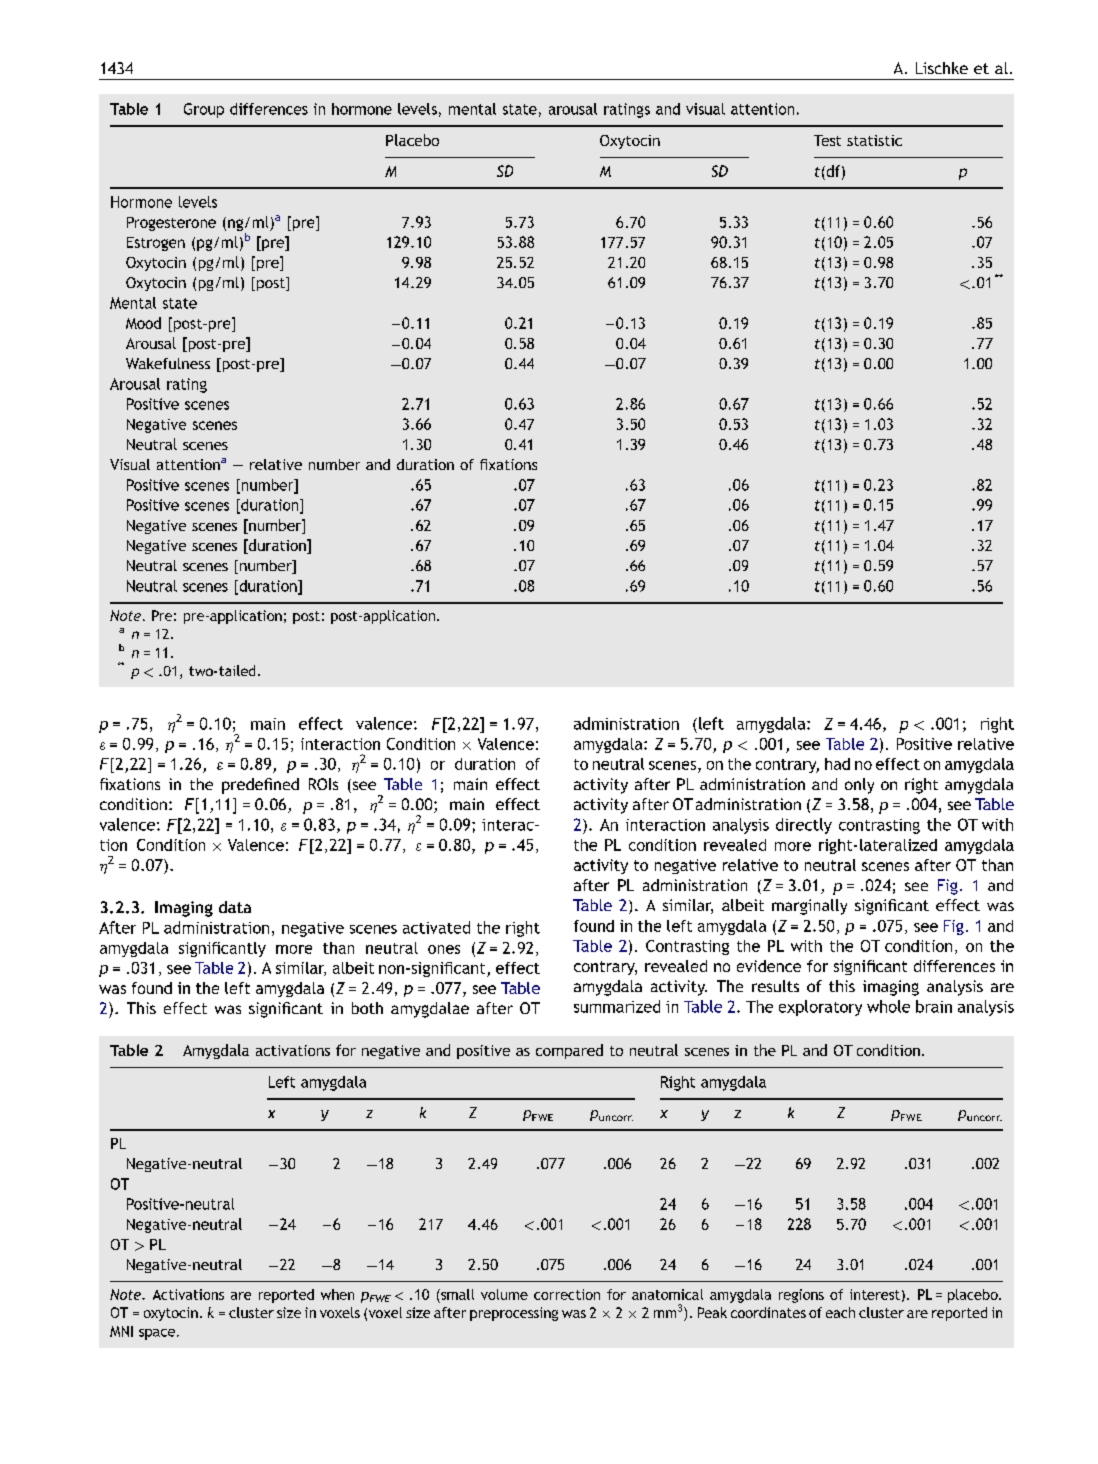 The height and width of the document is (1464, 1098). What do you see at coordinates (436, 927) in the document?
I see `activated` at bounding box center [436, 927].
